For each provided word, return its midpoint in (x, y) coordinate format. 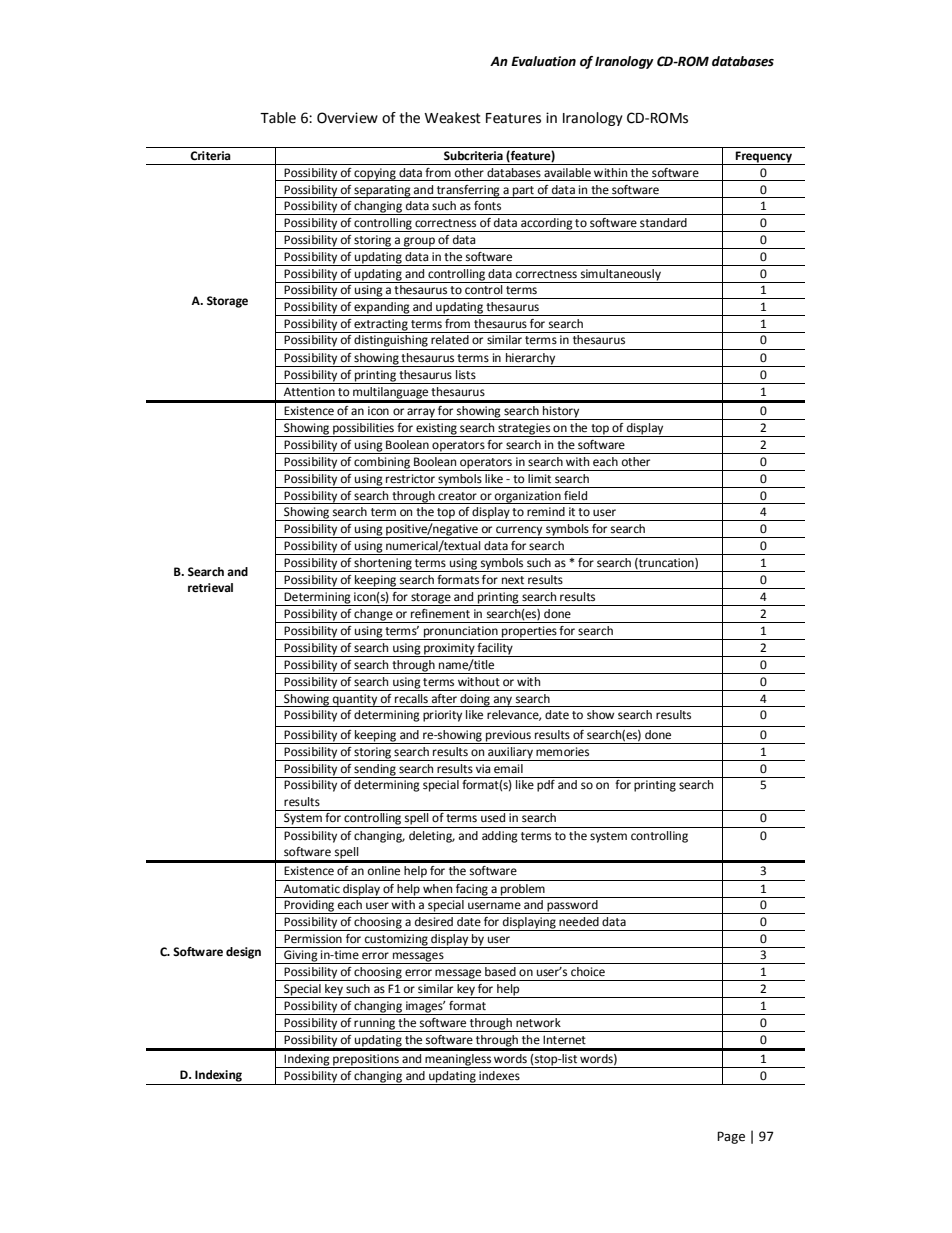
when (437, 889)
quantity (355, 700)
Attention (309, 391)
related (450, 340)
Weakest (452, 118)
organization (528, 497)
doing (475, 700)
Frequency (764, 158)
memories (562, 752)
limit (539, 478)
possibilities (363, 430)
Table (278, 118)
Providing (309, 907)
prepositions (366, 1061)
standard (663, 222)
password (572, 907)
